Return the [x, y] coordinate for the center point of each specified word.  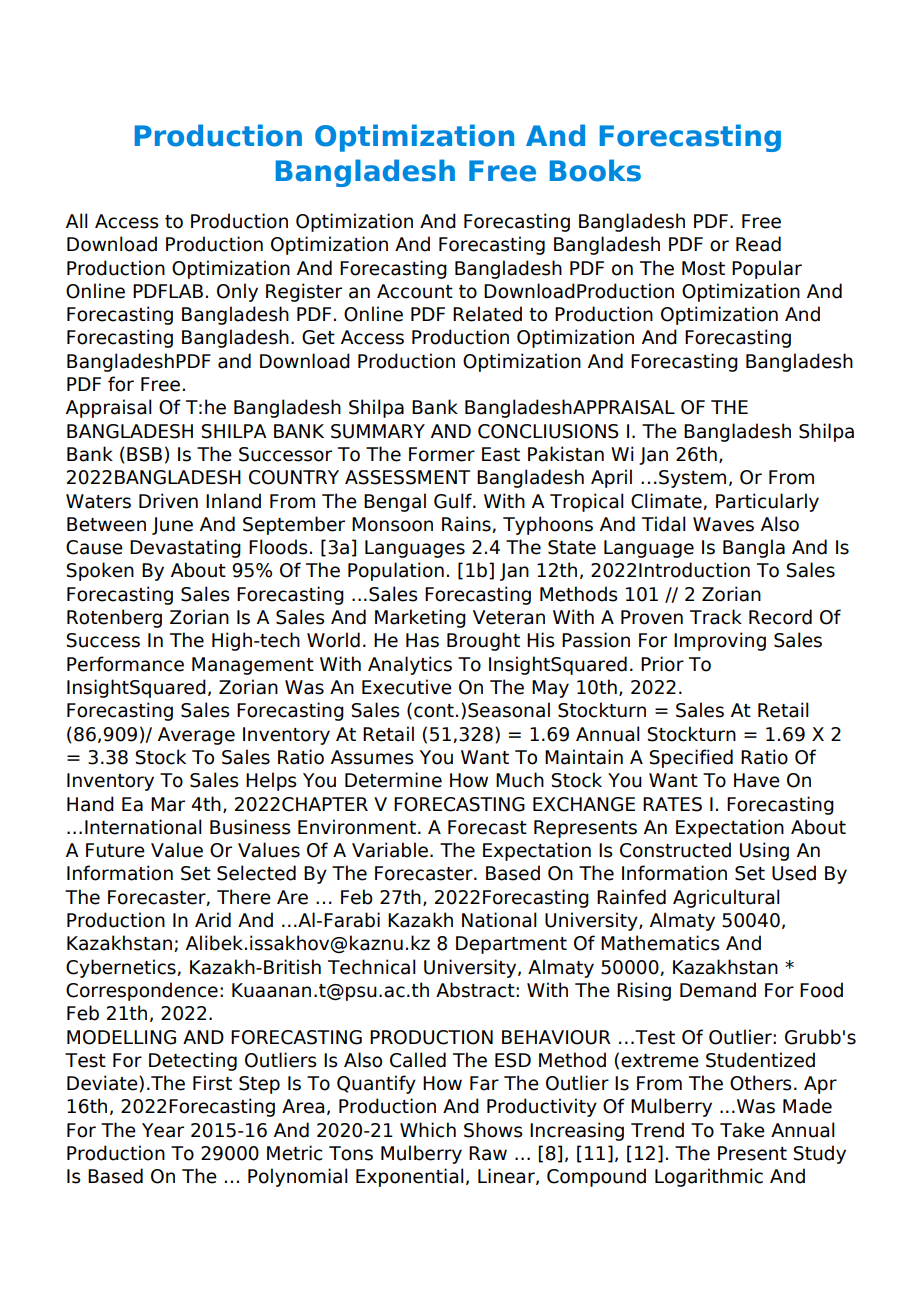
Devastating [185, 548]
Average [196, 736]
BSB [144, 454]
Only [237, 292]
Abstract [476, 990]
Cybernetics [122, 968]
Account [415, 291]
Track [716, 617]
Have [757, 780]
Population [396, 571]
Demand [718, 990]
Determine [393, 780]
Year [163, 1130]
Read [758, 244]
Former [442, 454]
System [692, 479]
